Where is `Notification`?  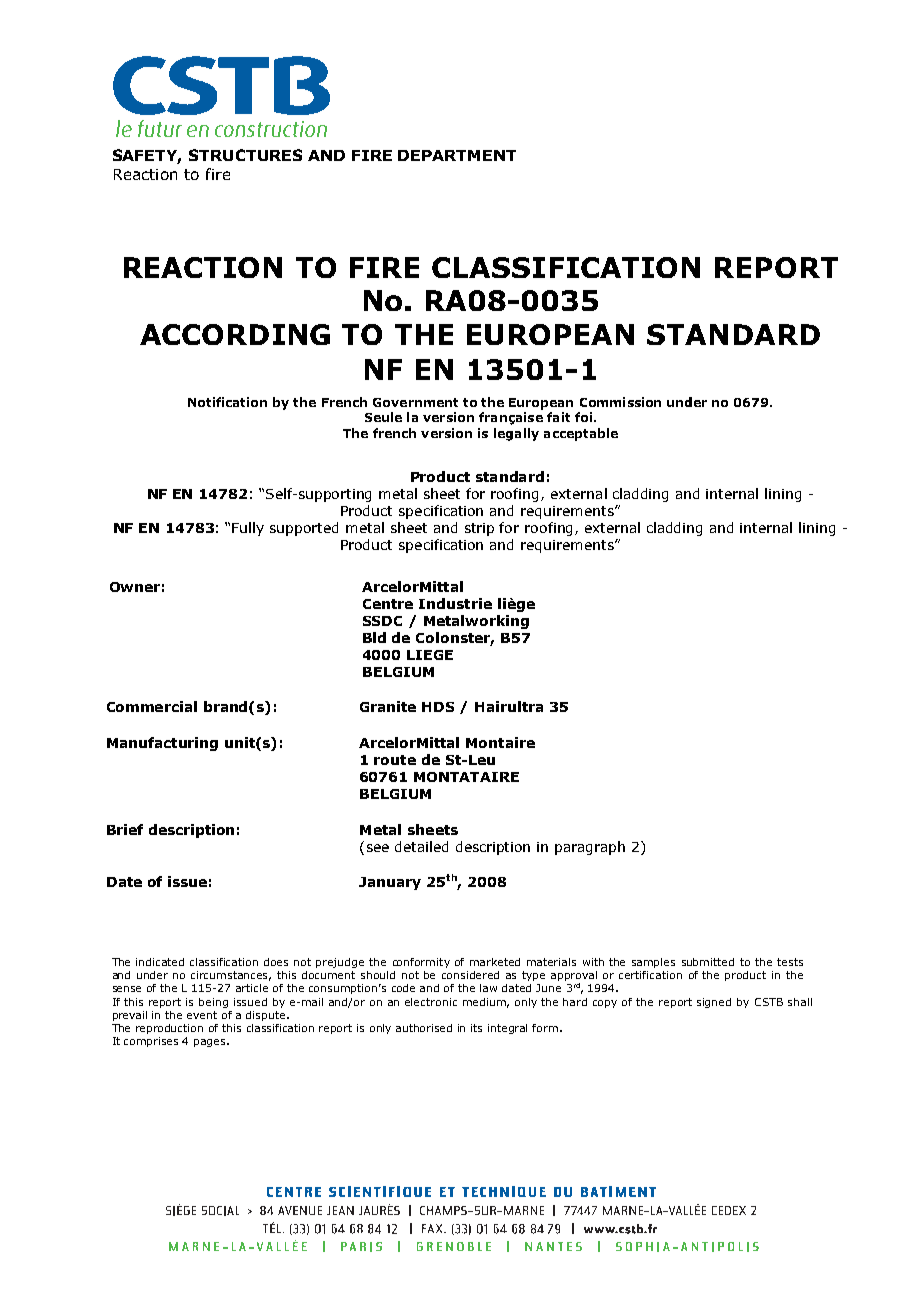 Notification is located at coordinates (227, 402).
